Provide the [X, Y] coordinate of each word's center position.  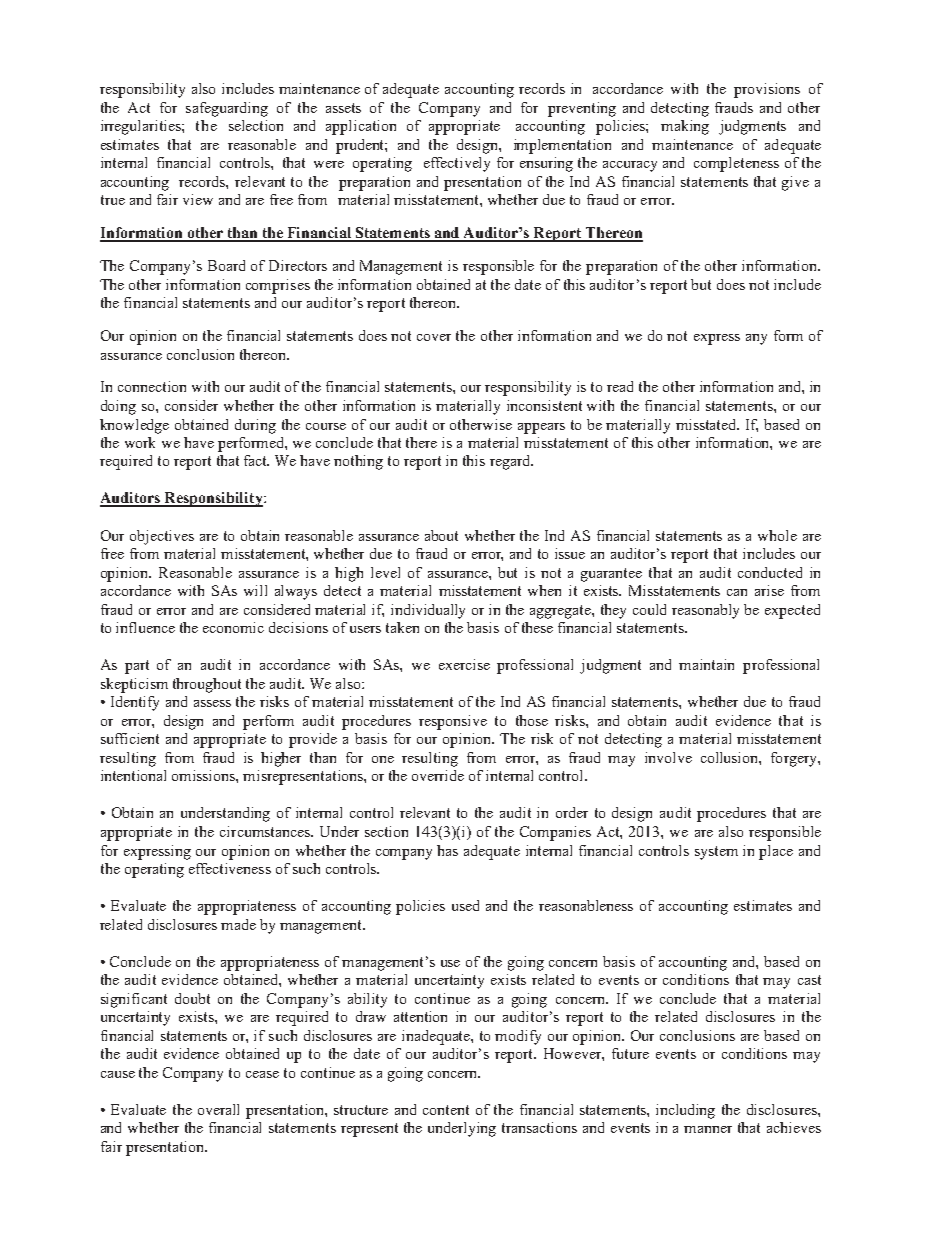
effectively [457, 164]
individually [428, 611]
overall [218, 1109]
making [685, 127]
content [446, 1110]
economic [233, 627]
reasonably [705, 611]
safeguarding [227, 109]
